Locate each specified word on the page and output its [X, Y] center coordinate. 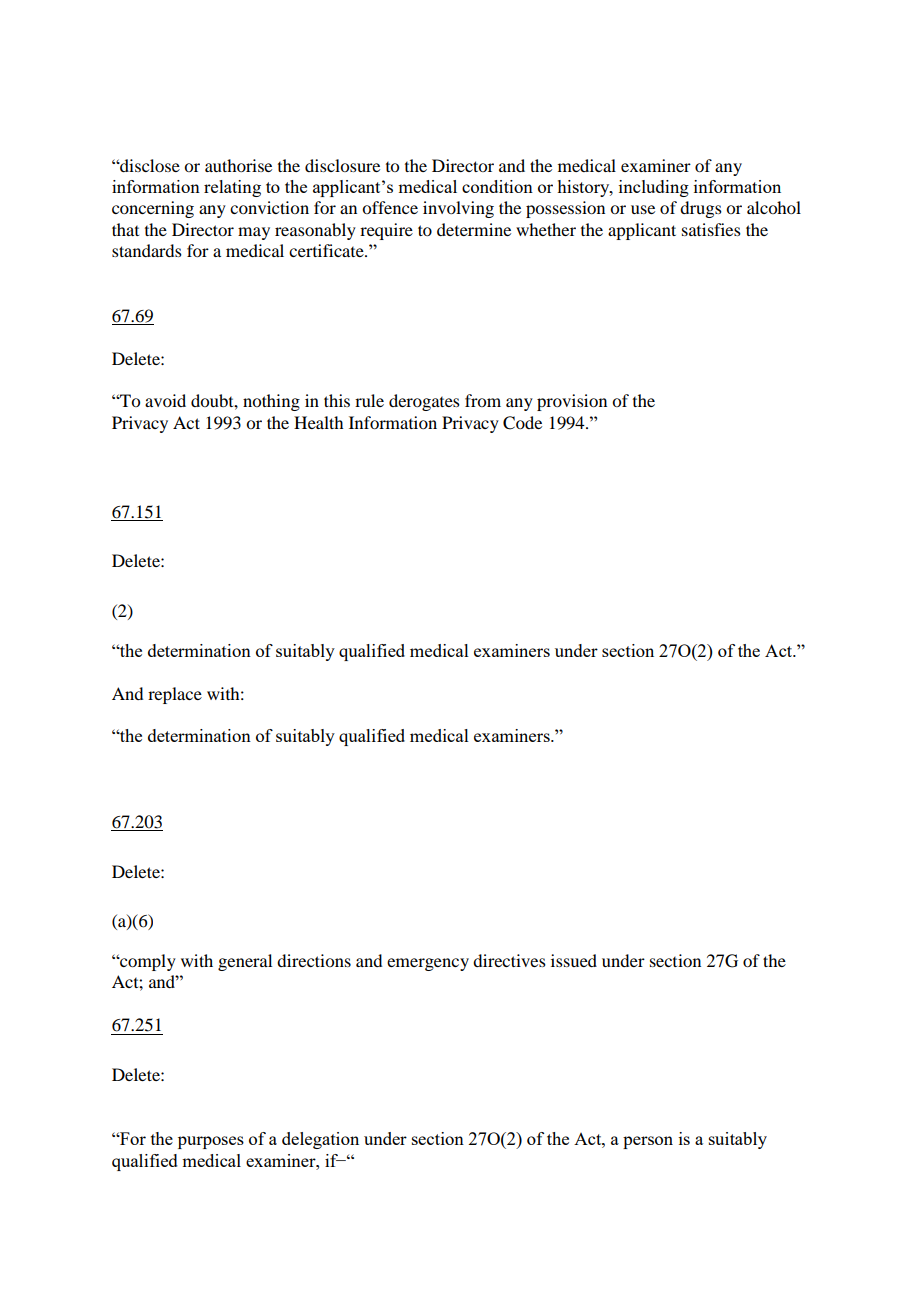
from [483, 400]
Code [522, 423]
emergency [428, 964]
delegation [320, 1140]
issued [574, 960]
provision [572, 402]
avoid [165, 400]
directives [509, 960]
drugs [701, 209]
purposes [211, 1142]
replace [175, 695]
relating [232, 188]
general [245, 962]
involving [458, 209]
